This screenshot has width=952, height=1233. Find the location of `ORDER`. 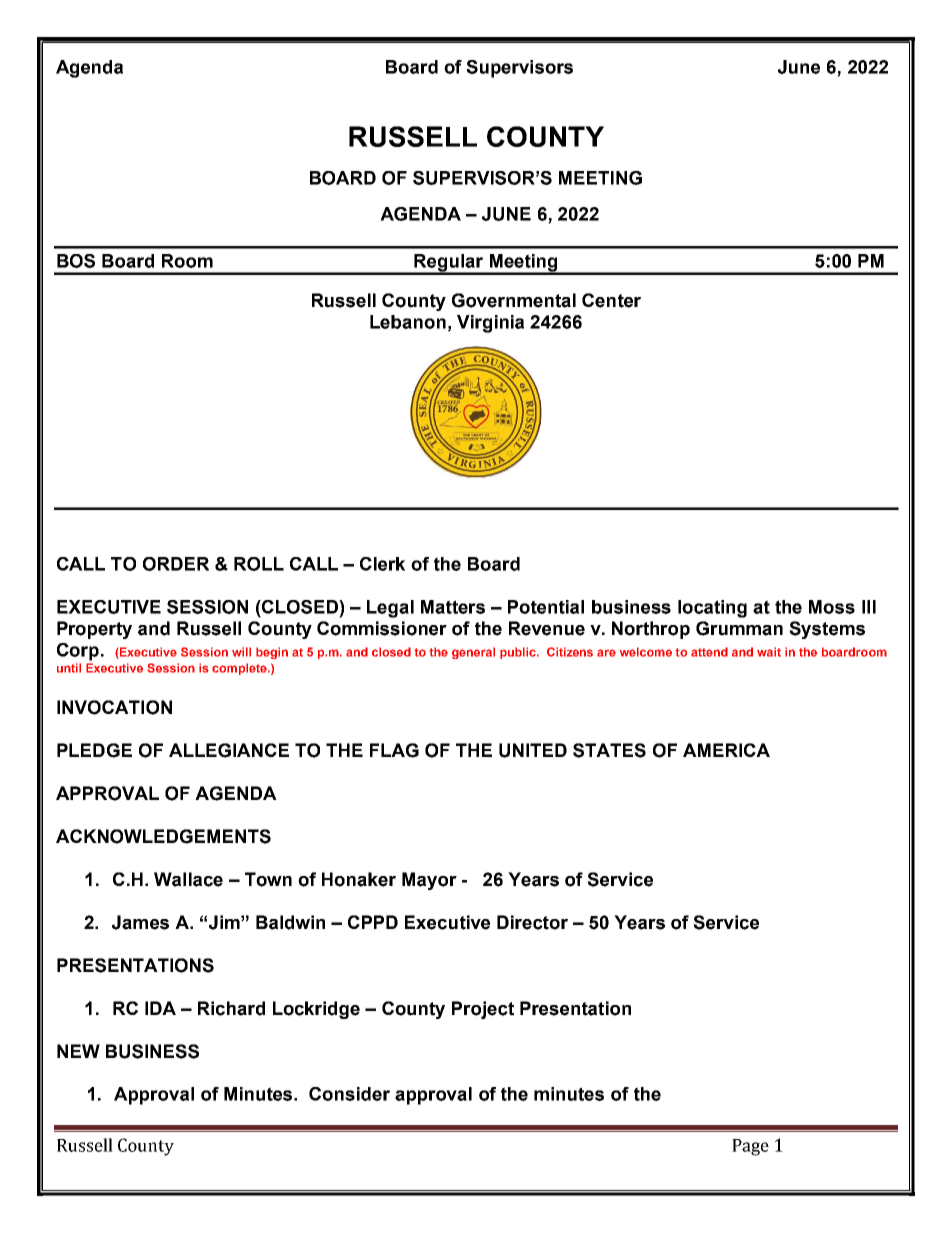

ORDER is located at coordinates (176, 564).
